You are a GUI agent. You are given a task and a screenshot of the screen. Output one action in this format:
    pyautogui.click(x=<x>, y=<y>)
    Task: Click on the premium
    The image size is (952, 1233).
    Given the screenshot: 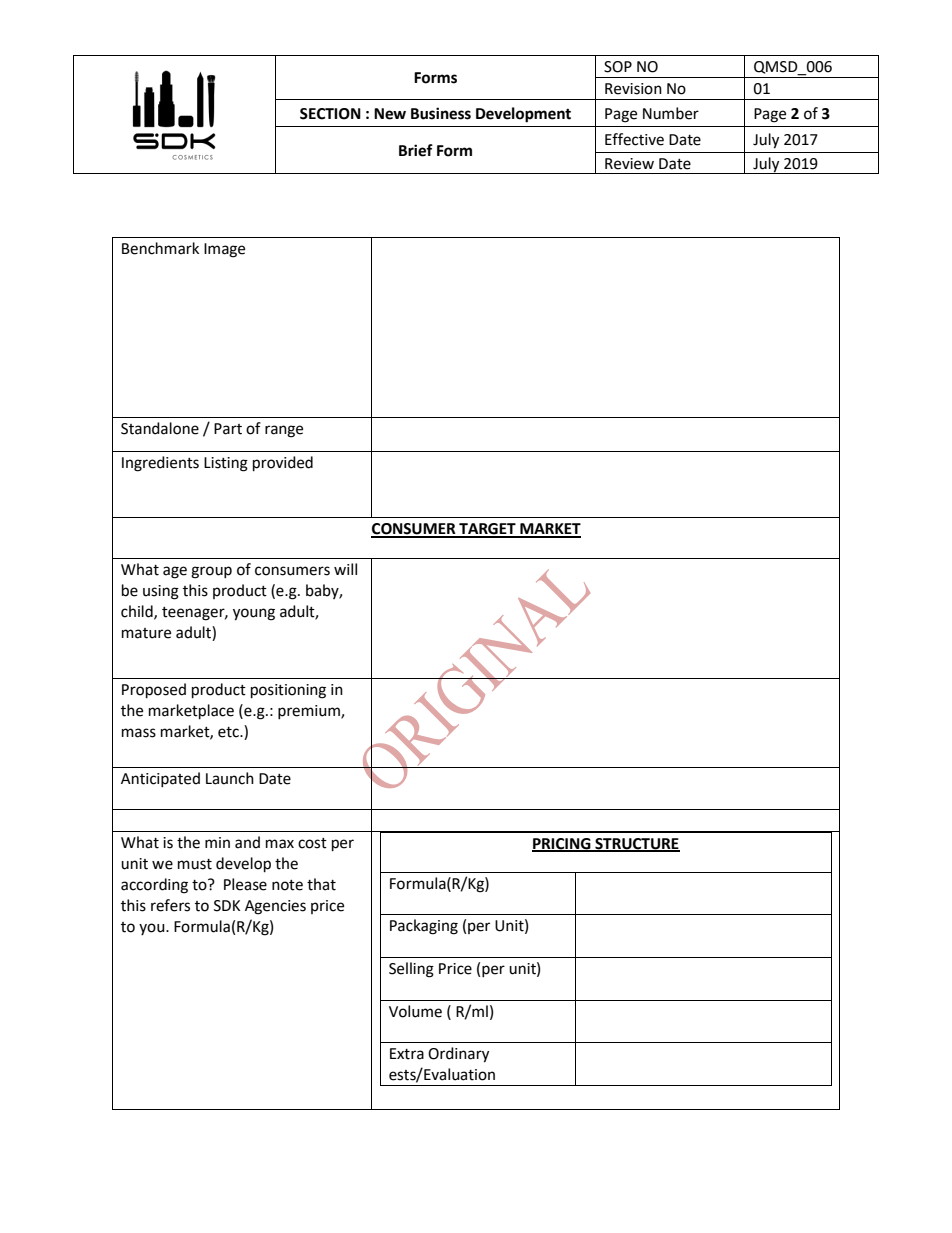 What is the action you would take?
    pyautogui.click(x=310, y=712)
